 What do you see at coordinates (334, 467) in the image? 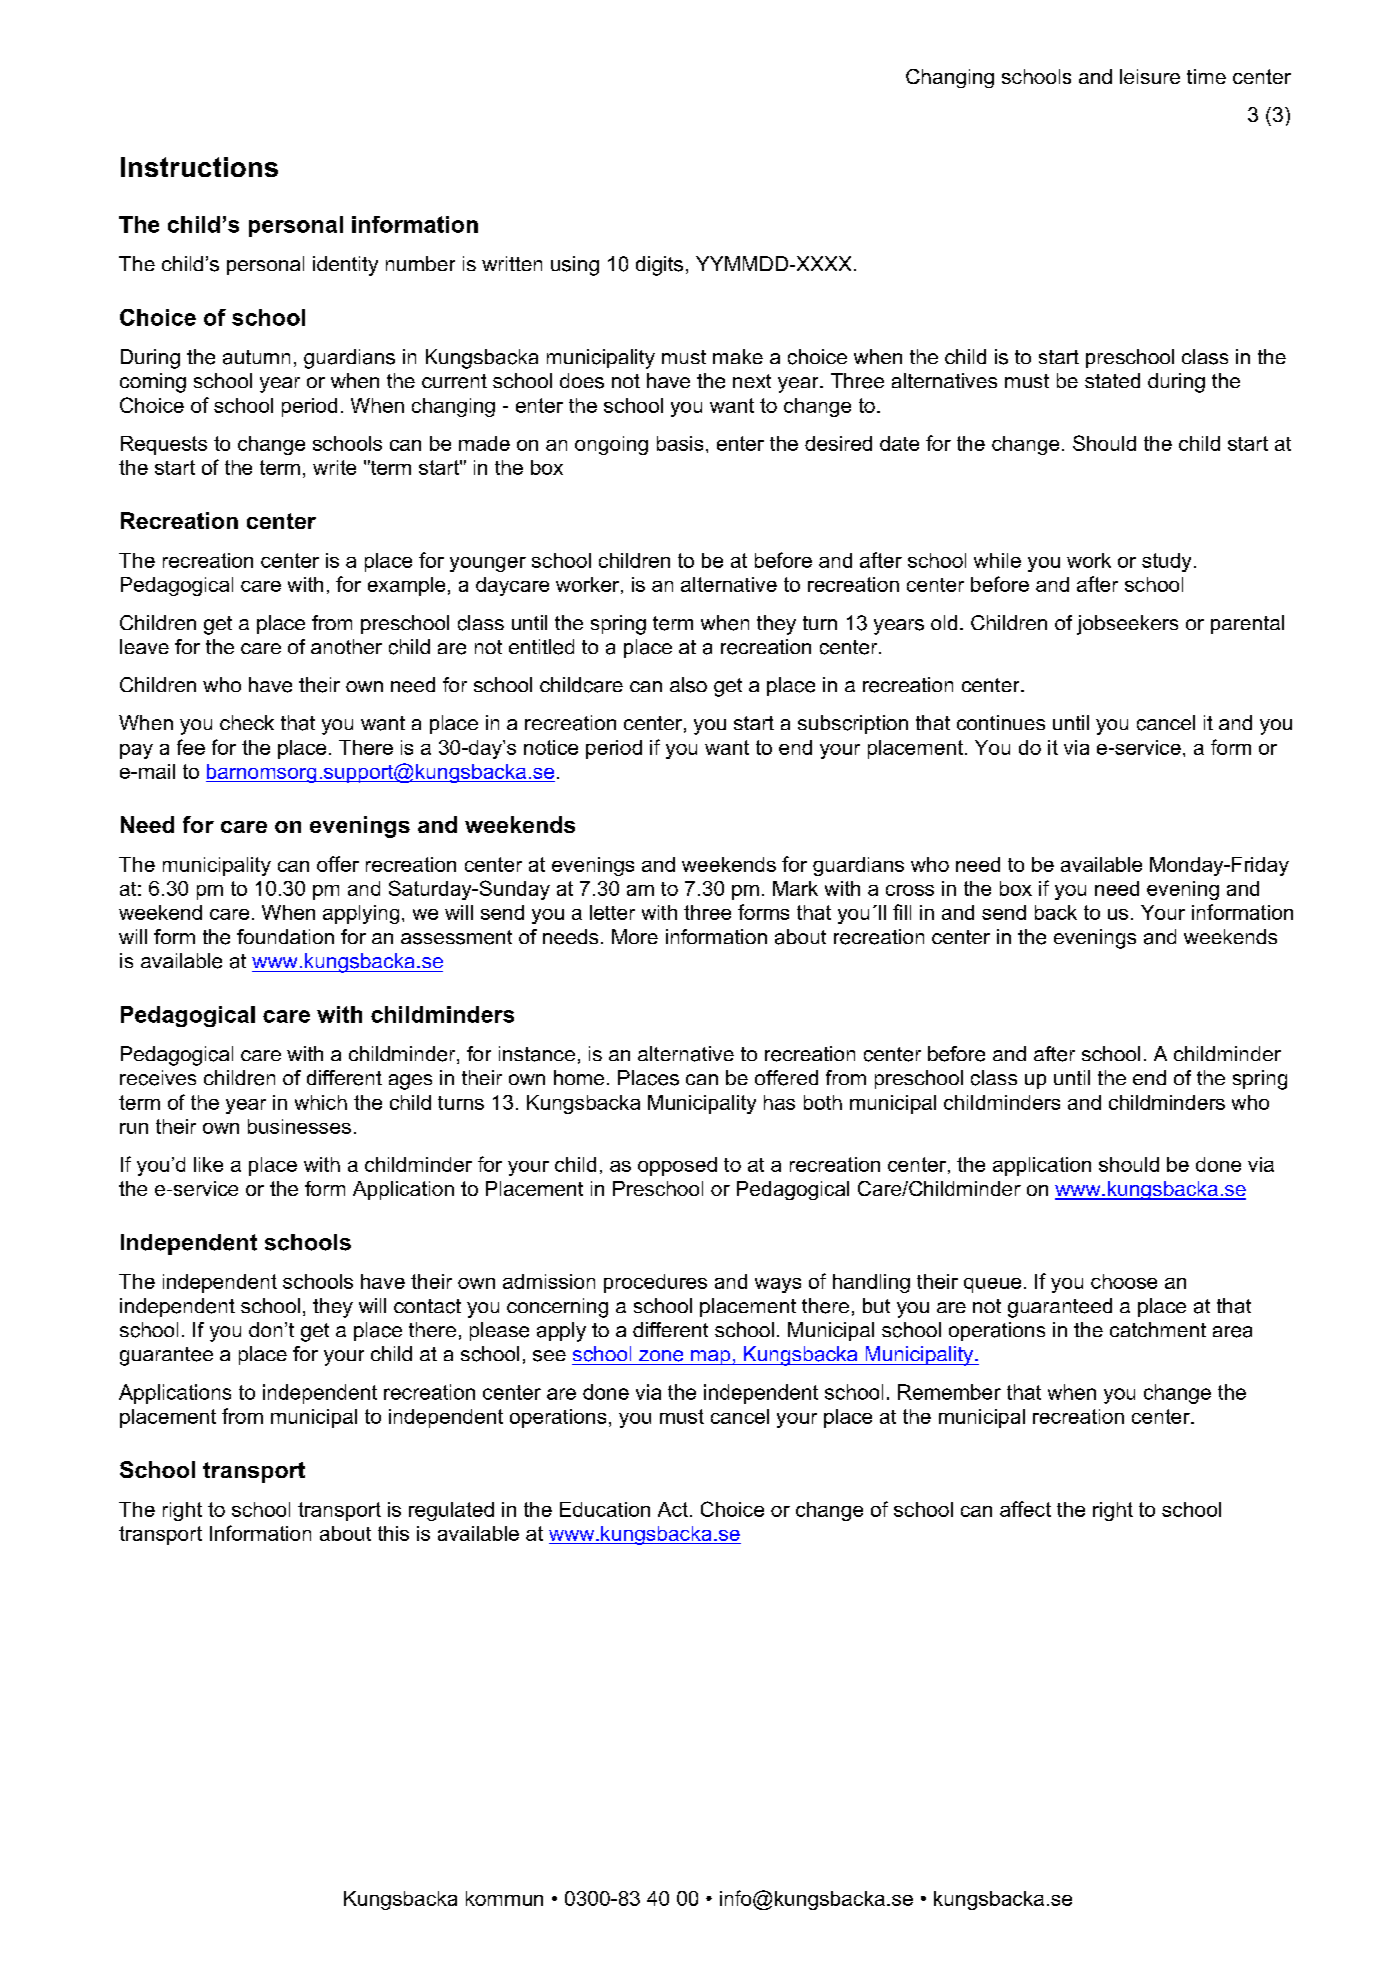
I see `write` at bounding box center [334, 467].
